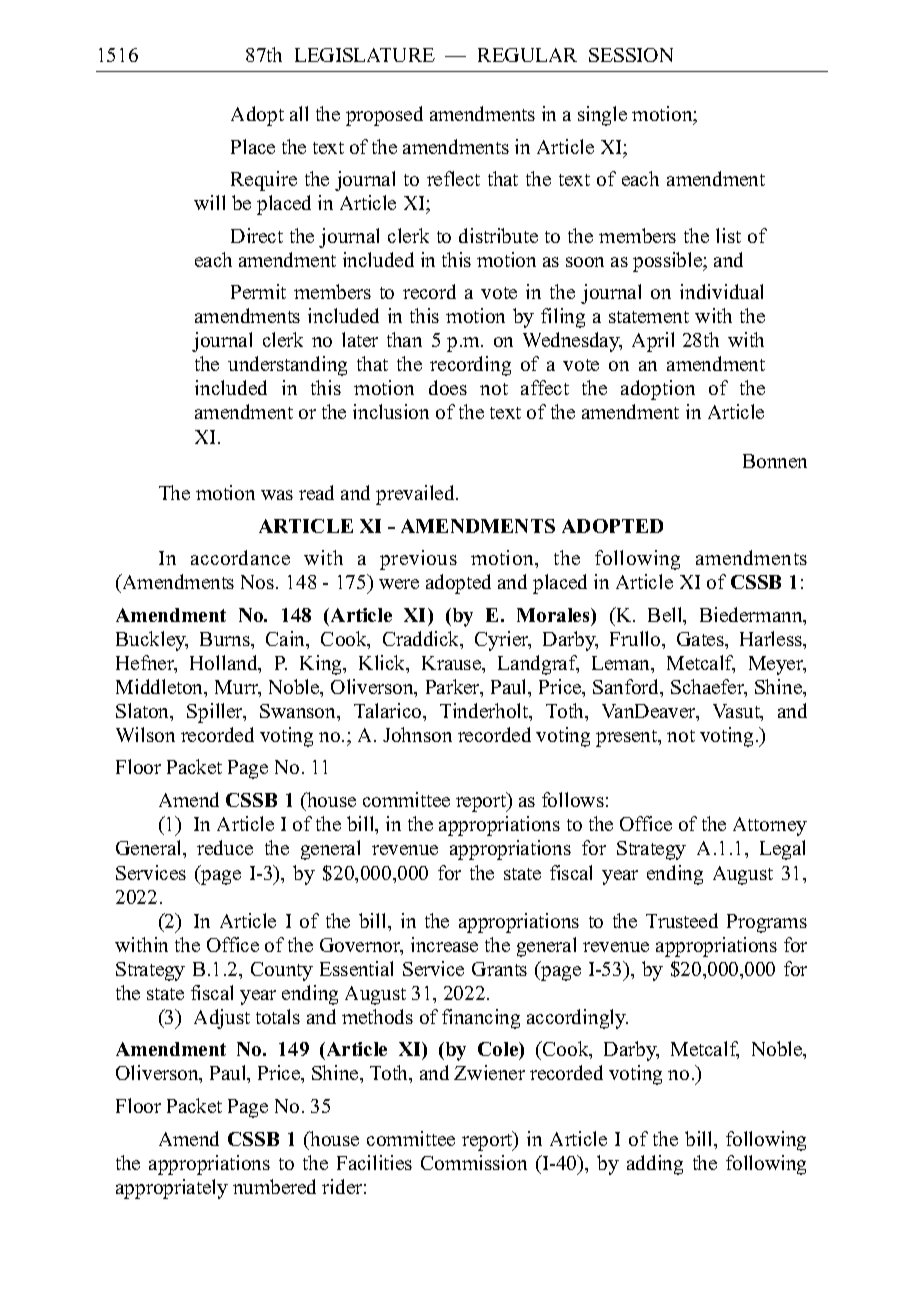 The width and height of the screenshot is (924, 1310). Describe the element at coordinates (226, 639) in the screenshot. I see `Burns` at that location.
